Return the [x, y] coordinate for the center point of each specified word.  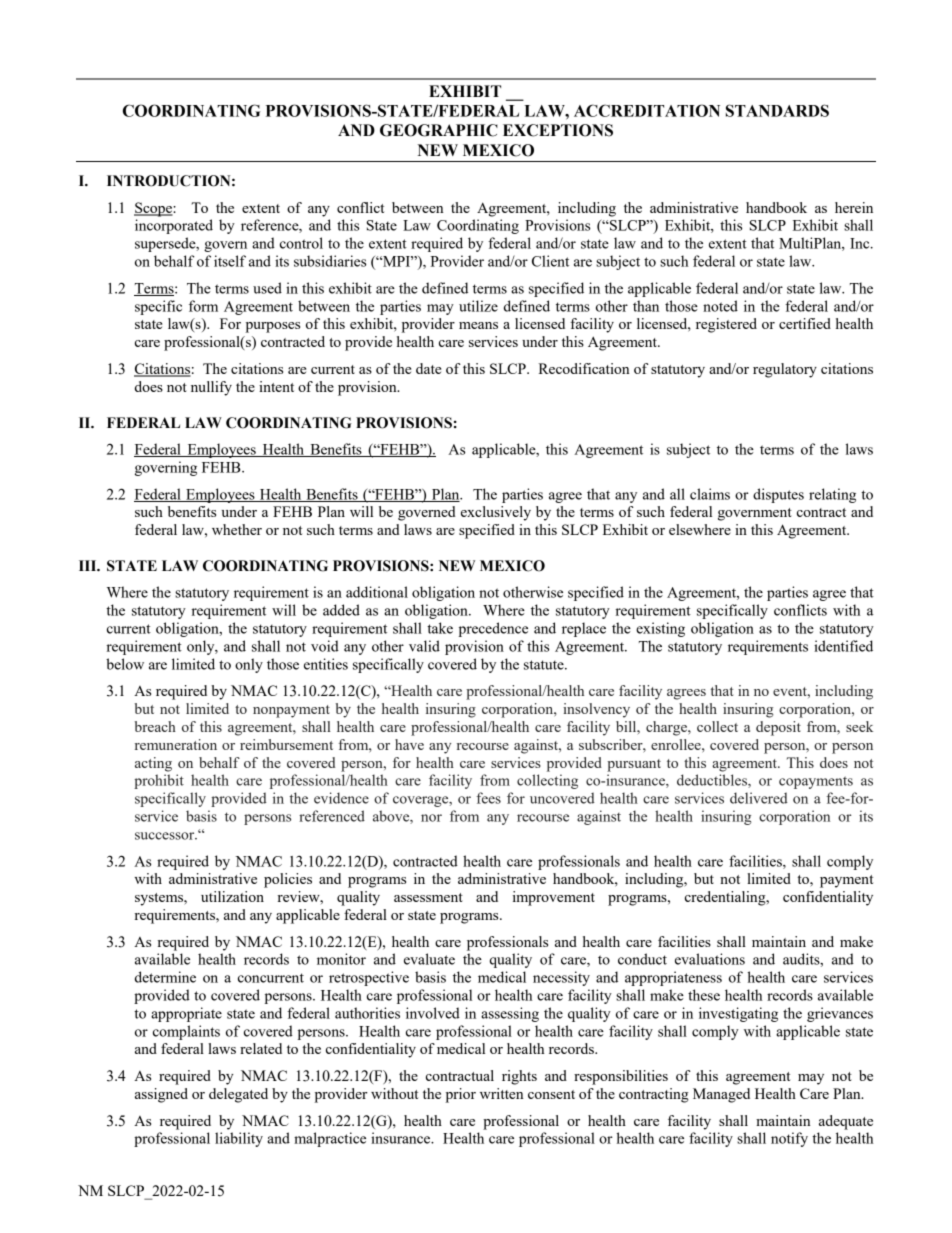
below [125, 664]
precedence [493, 629]
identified [843, 646]
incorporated [174, 226]
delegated [238, 1095]
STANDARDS [777, 110]
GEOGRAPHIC [439, 130]
